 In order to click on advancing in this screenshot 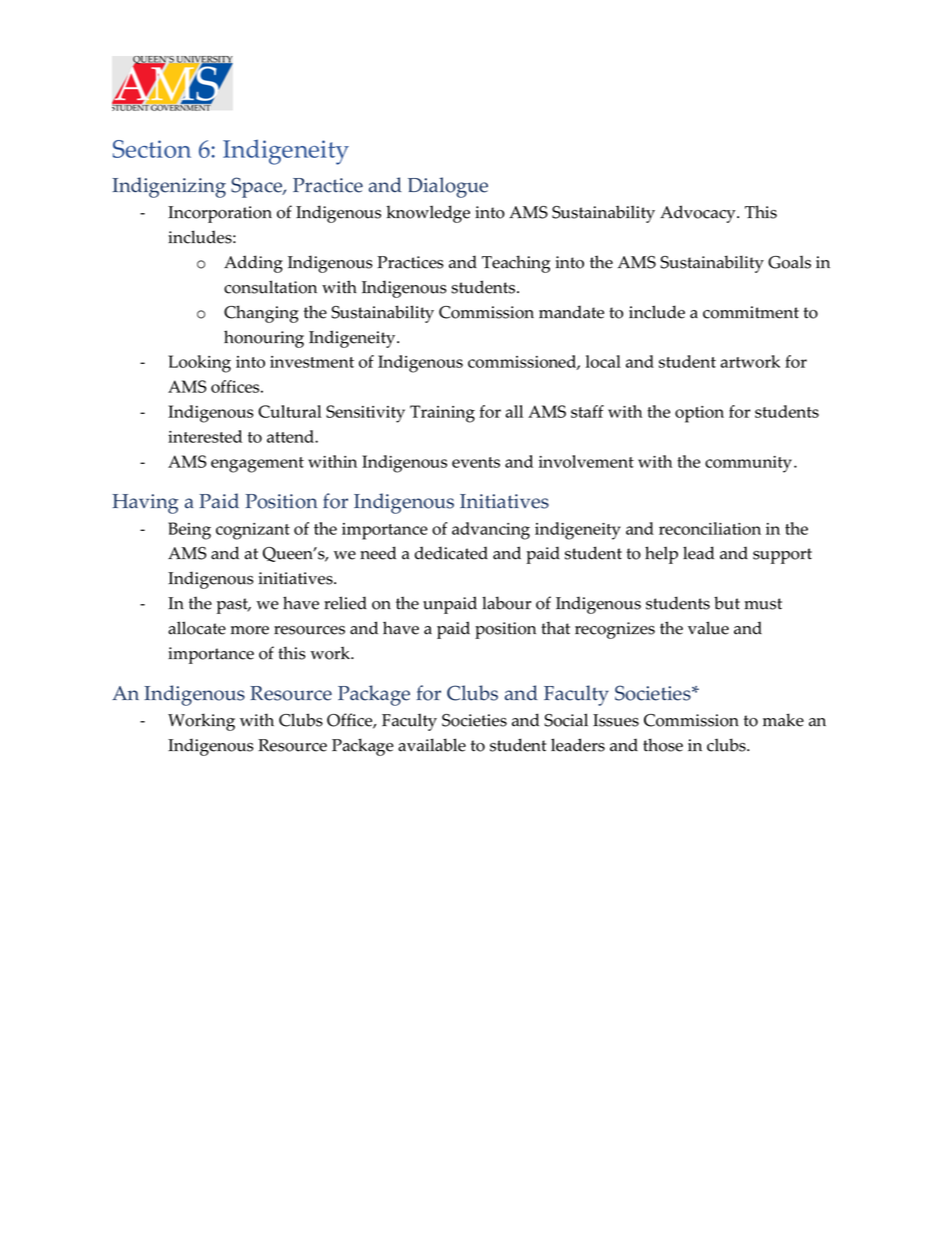, I will do `click(491, 531)`.
